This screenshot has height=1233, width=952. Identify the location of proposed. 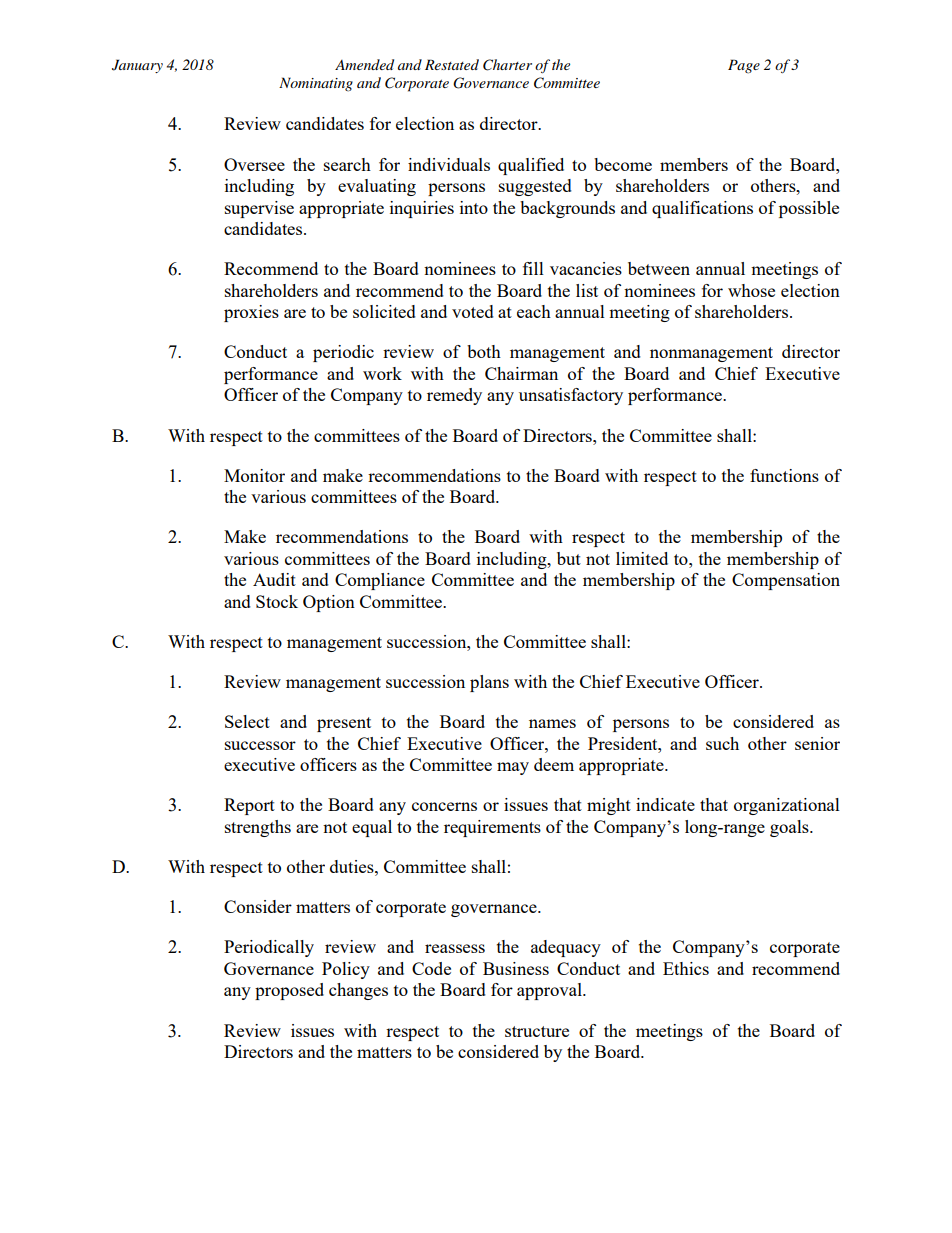
(289, 991).
